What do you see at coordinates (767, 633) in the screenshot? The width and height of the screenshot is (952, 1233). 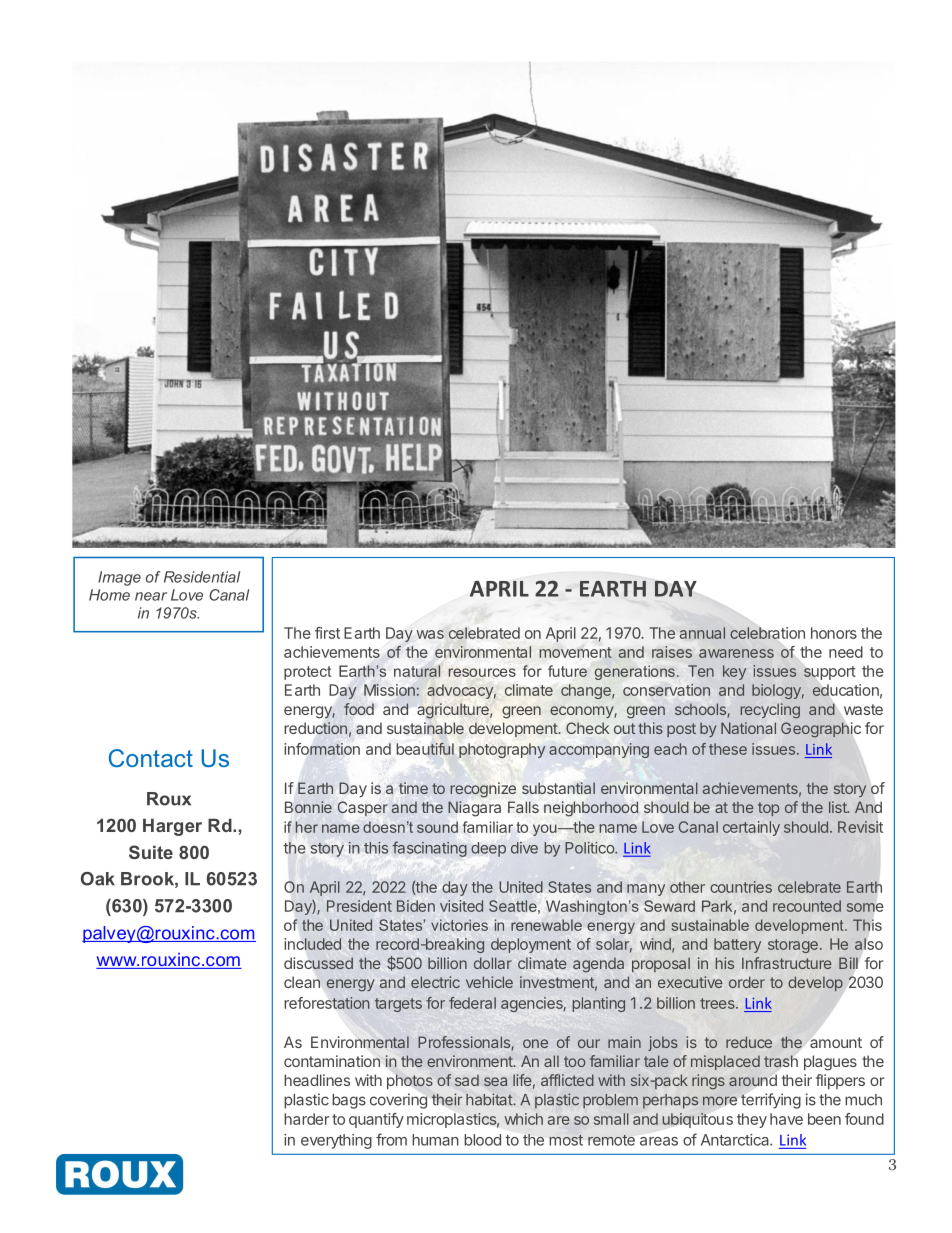 I see `celebration` at bounding box center [767, 633].
